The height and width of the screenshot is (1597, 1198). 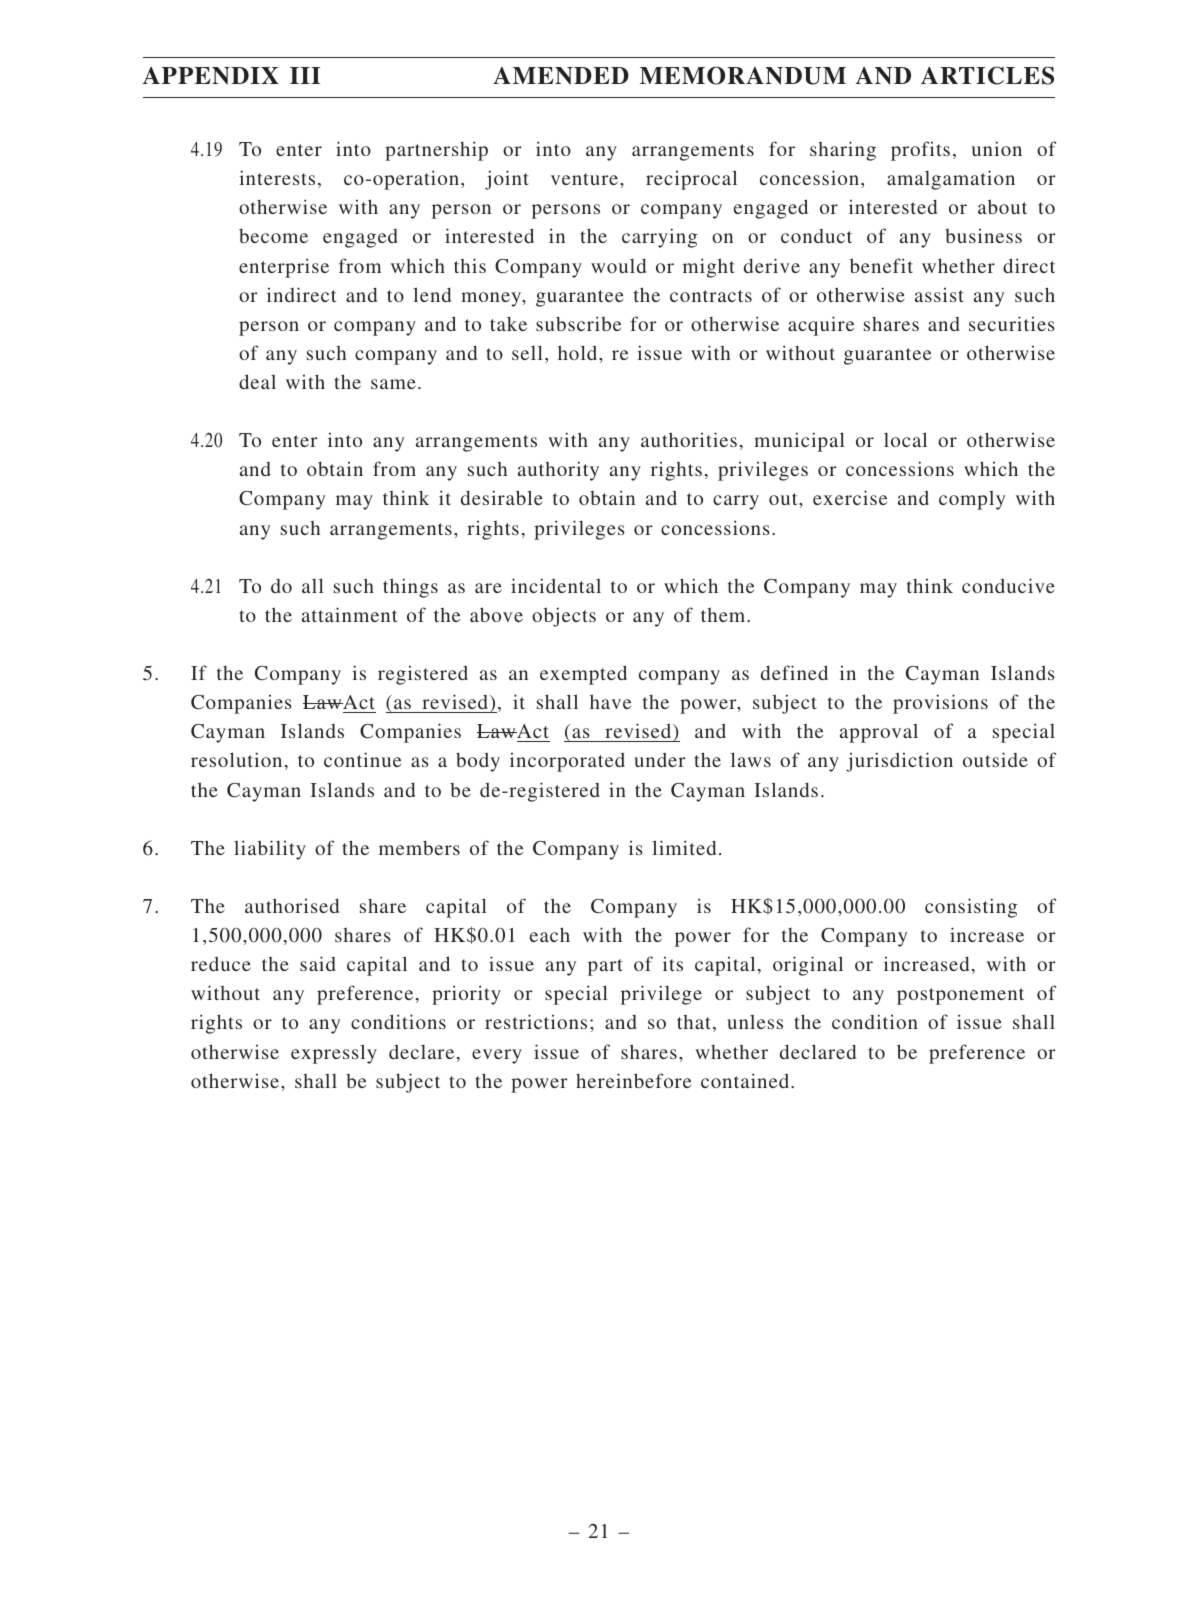 I want to click on profits, so click(x=920, y=151).
